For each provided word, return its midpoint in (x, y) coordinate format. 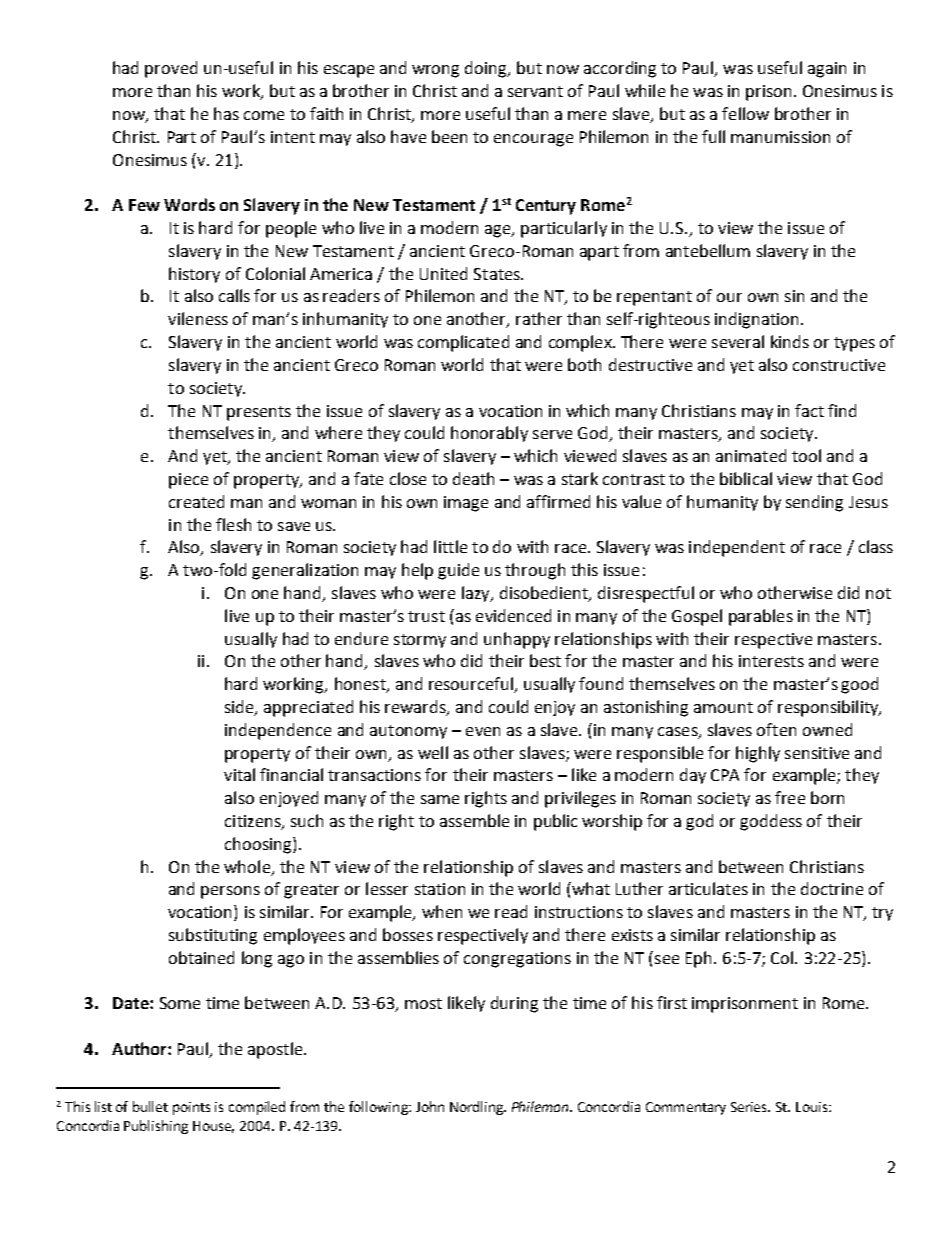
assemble (474, 820)
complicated (463, 343)
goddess (771, 822)
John (430, 1106)
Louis (813, 1107)
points (191, 1108)
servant (535, 91)
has (226, 113)
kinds (790, 341)
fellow (745, 113)
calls (234, 295)
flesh (233, 524)
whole (248, 867)
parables (761, 617)
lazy (477, 594)
